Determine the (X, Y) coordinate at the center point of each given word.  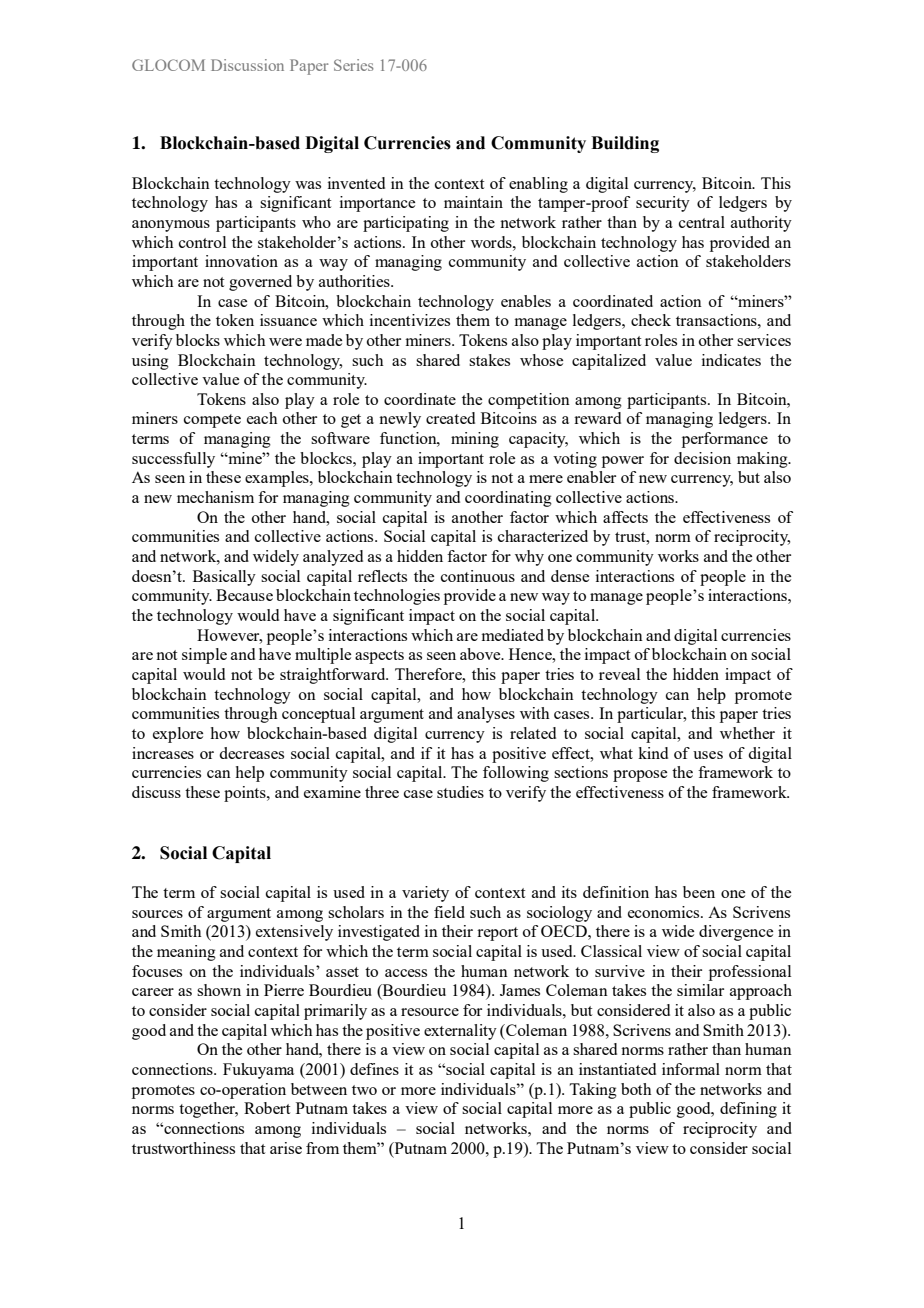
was (308, 185)
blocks (198, 340)
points (246, 794)
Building (625, 144)
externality (460, 1032)
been (699, 892)
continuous (478, 576)
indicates (731, 360)
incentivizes (410, 320)
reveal (619, 674)
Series (354, 65)
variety (425, 894)
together (208, 1110)
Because (244, 595)
